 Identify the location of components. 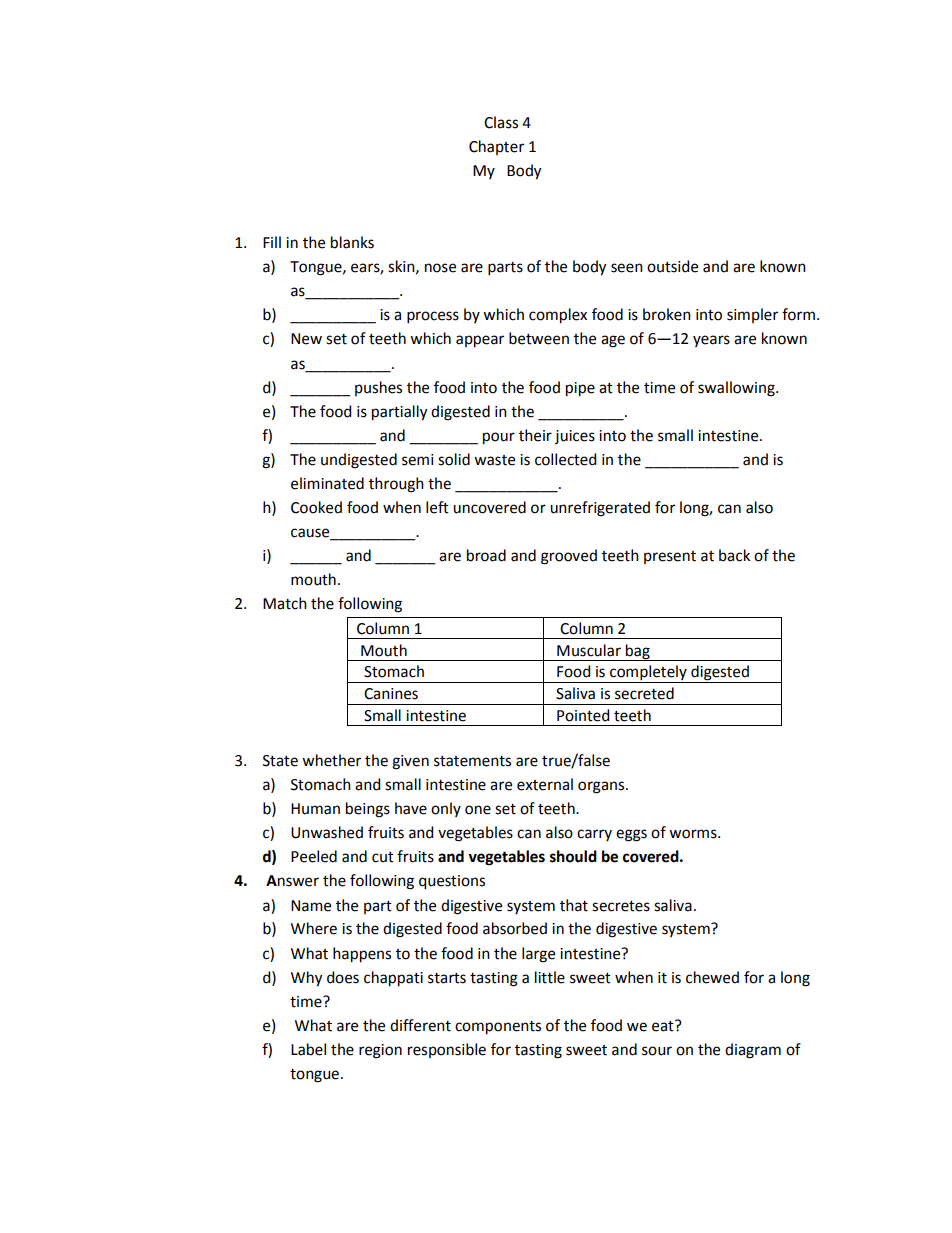
(498, 1028).
